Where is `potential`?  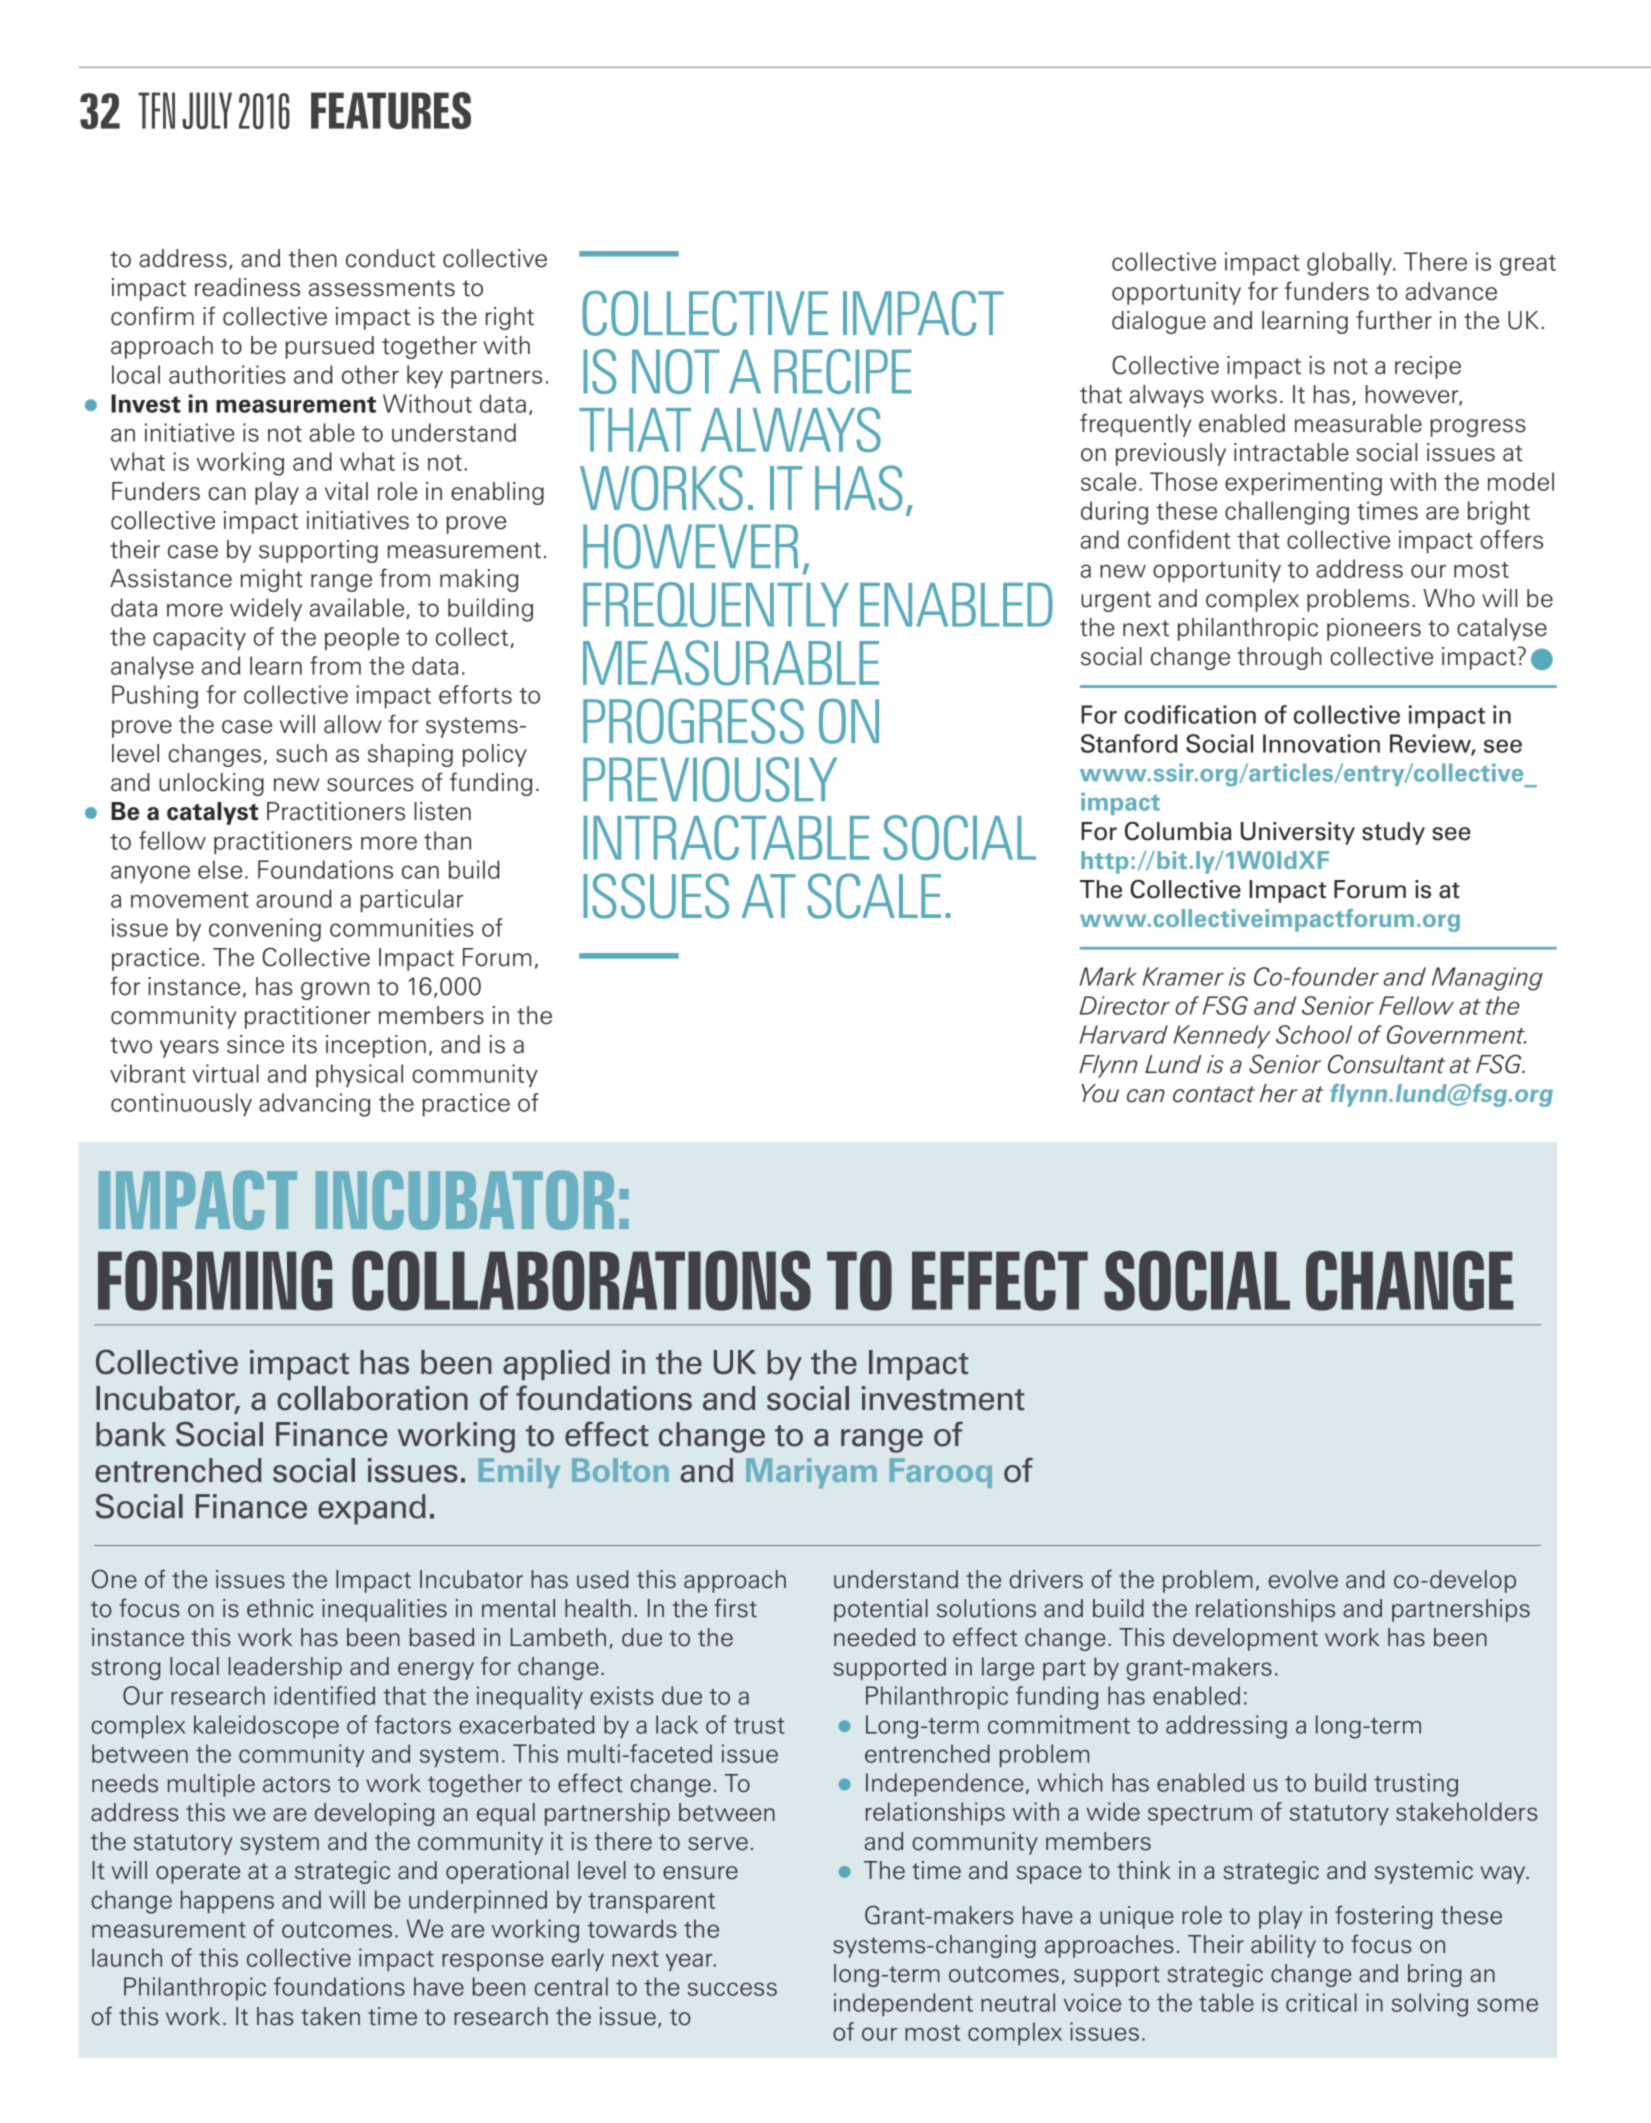 potential is located at coordinates (881, 1610).
